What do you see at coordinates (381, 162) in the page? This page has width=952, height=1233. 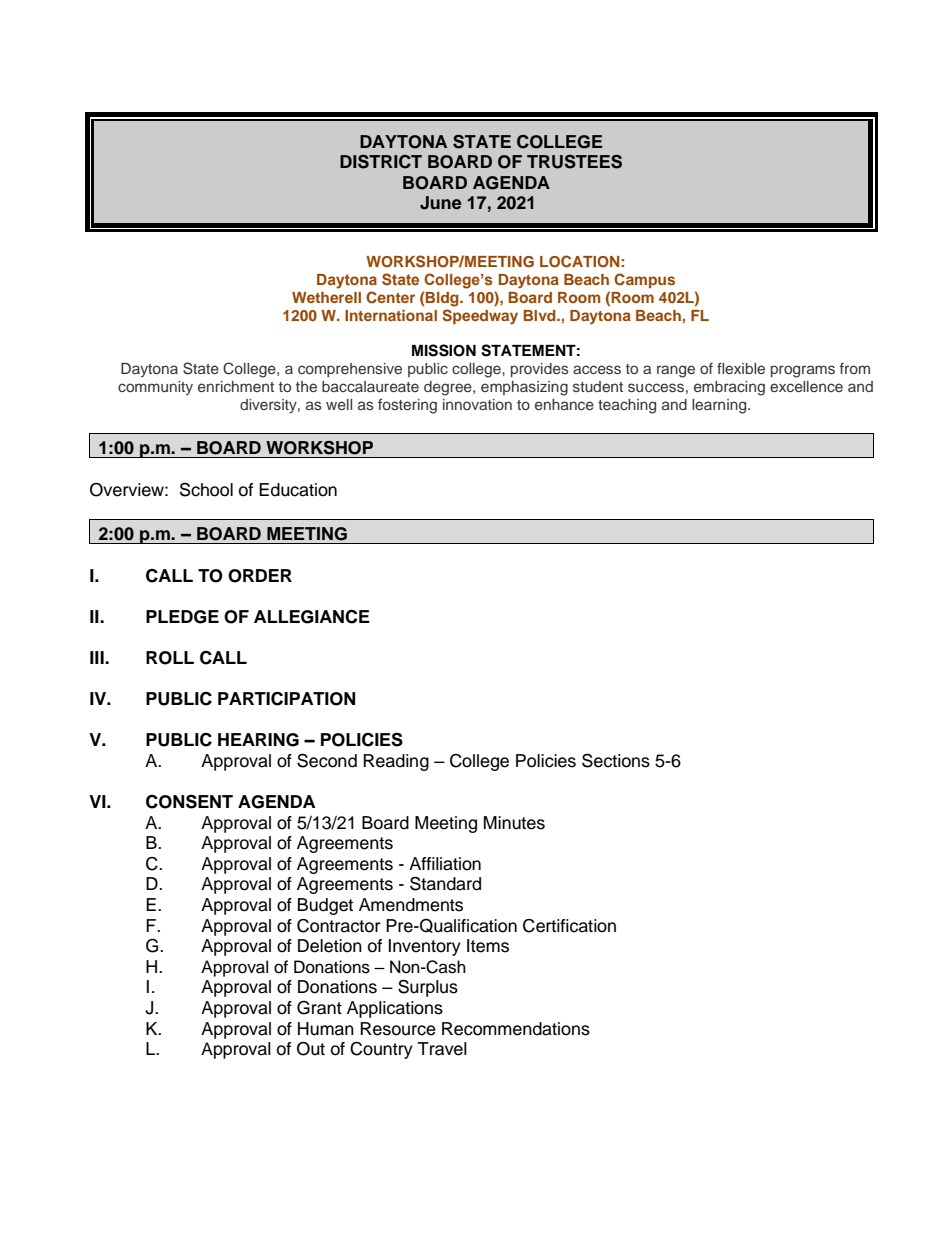 I see `DISTRICT` at bounding box center [381, 162].
